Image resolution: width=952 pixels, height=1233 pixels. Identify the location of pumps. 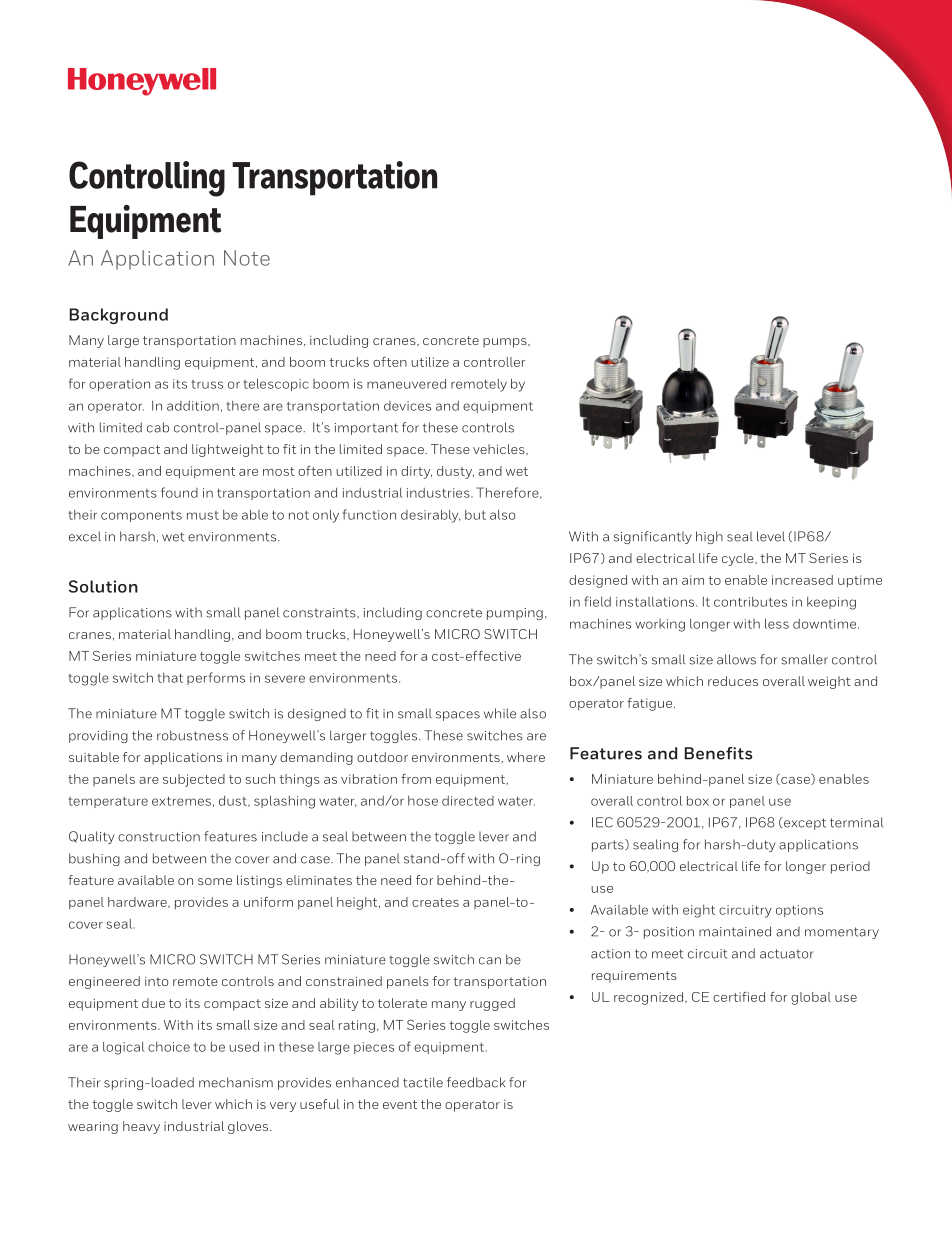
(506, 343).
